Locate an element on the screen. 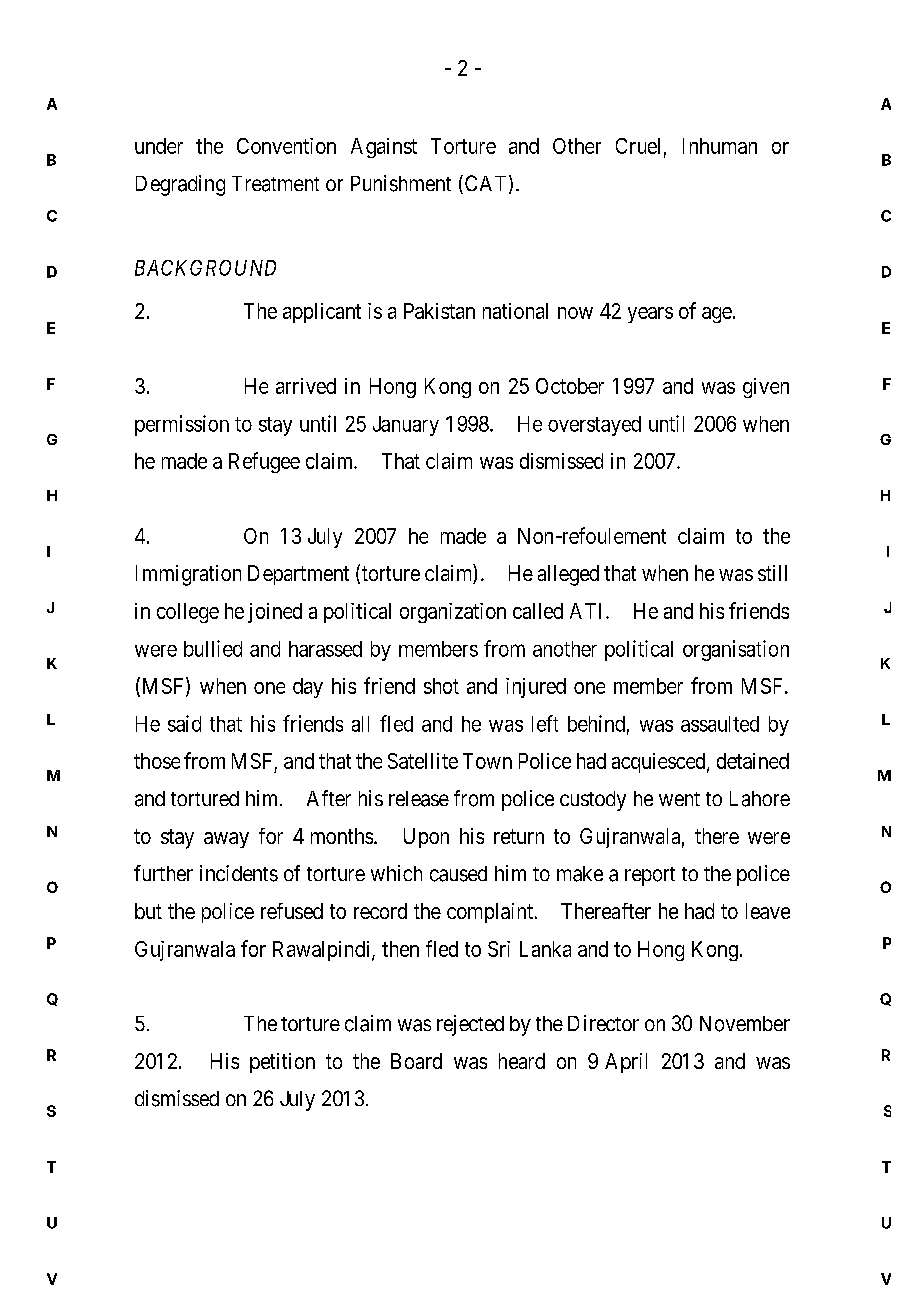 The image size is (924, 1308). Inhuman is located at coordinates (720, 146).
